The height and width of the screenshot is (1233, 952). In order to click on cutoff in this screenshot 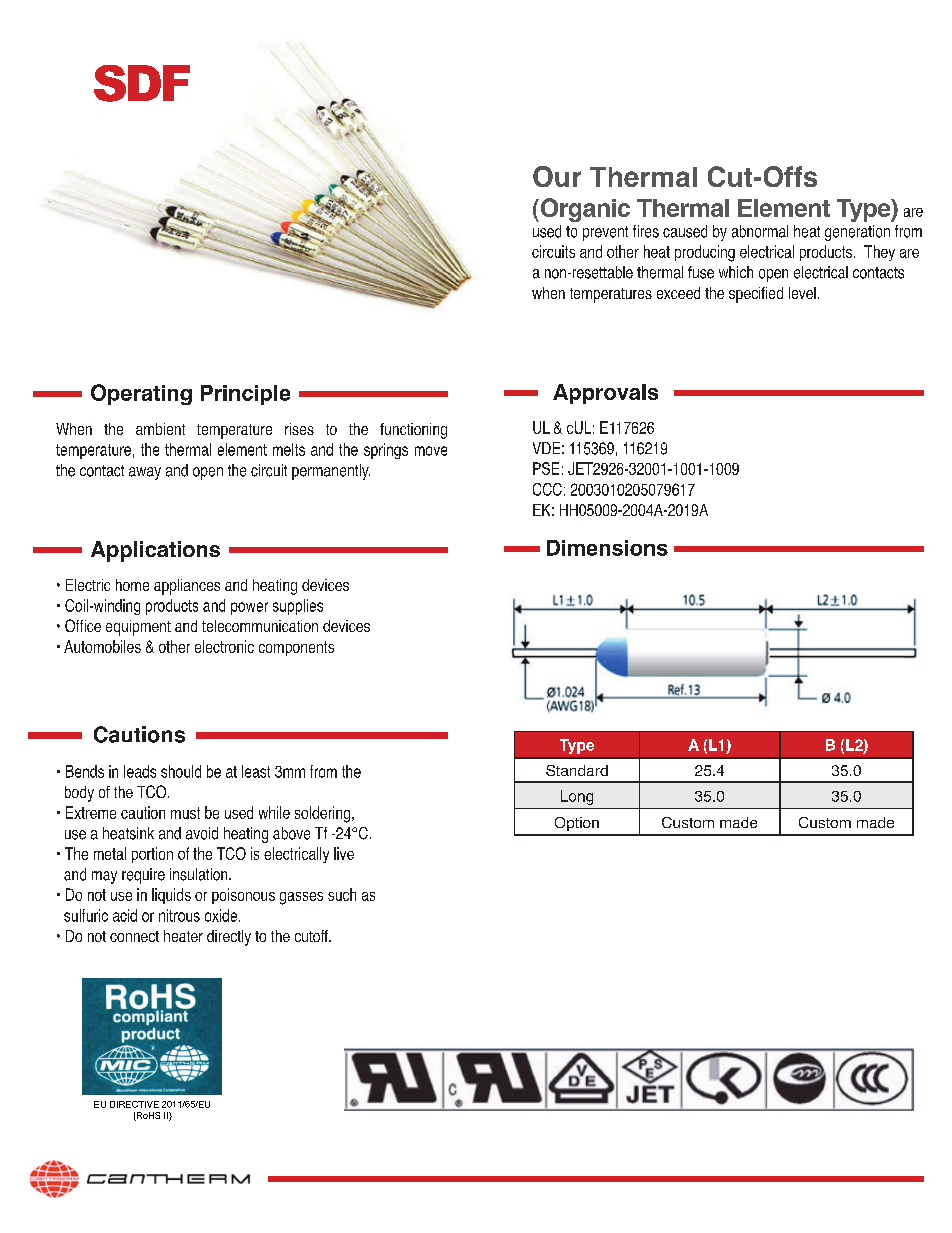, I will do `click(312, 936)`.
